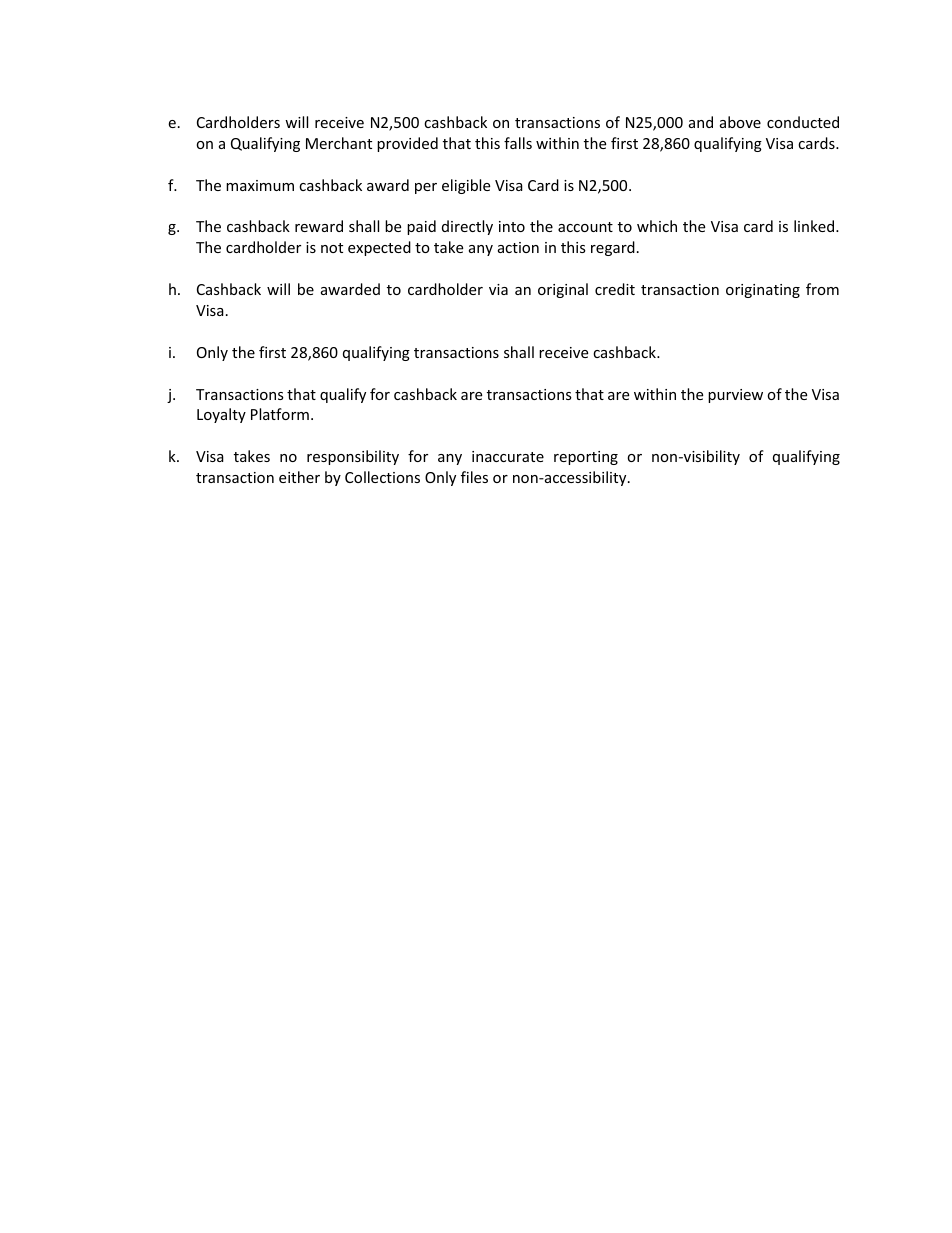  I want to click on above, so click(740, 122).
